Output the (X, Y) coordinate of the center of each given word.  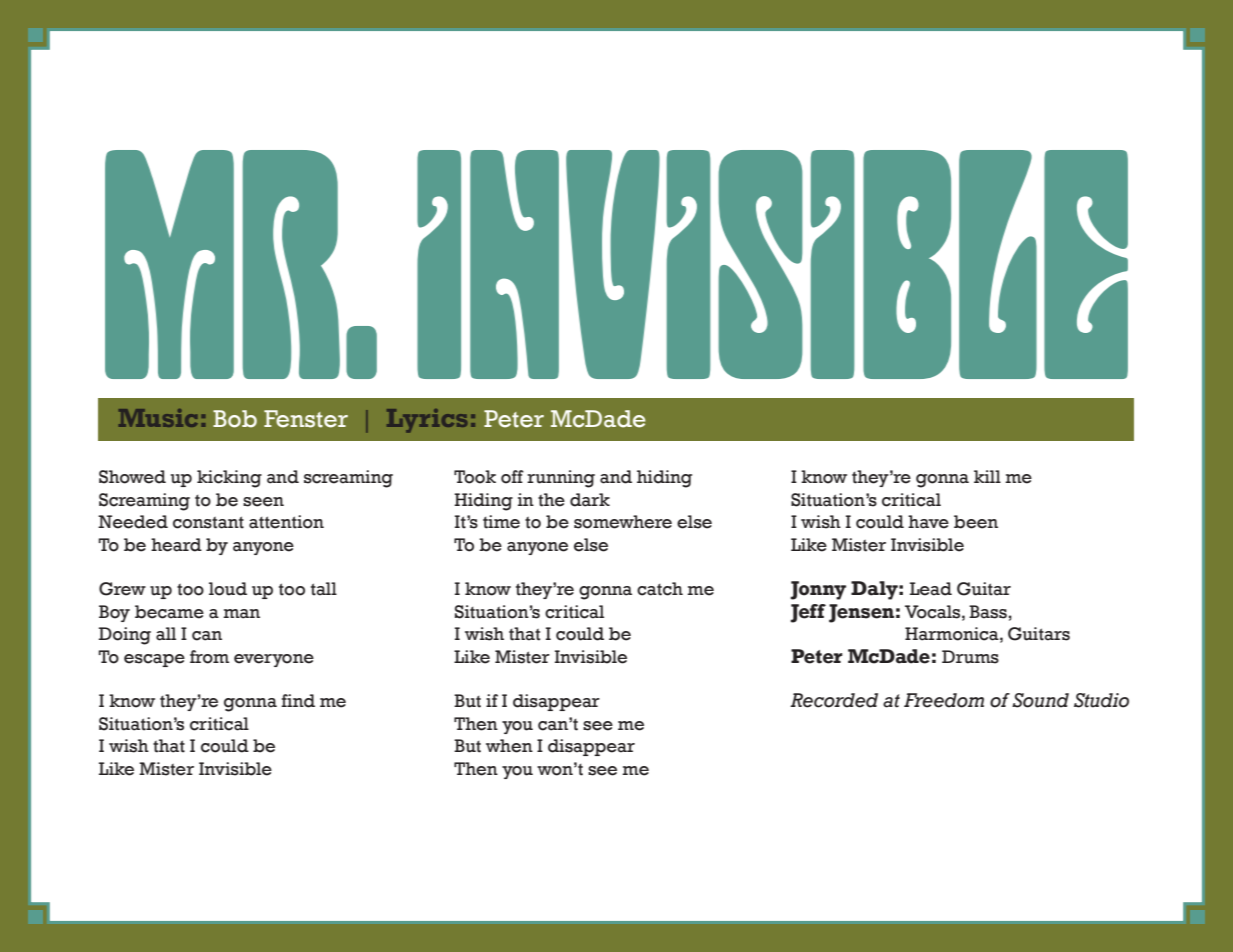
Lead (931, 589)
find (298, 701)
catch (660, 589)
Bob (235, 419)
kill (987, 476)
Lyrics (427, 421)
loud (228, 589)
